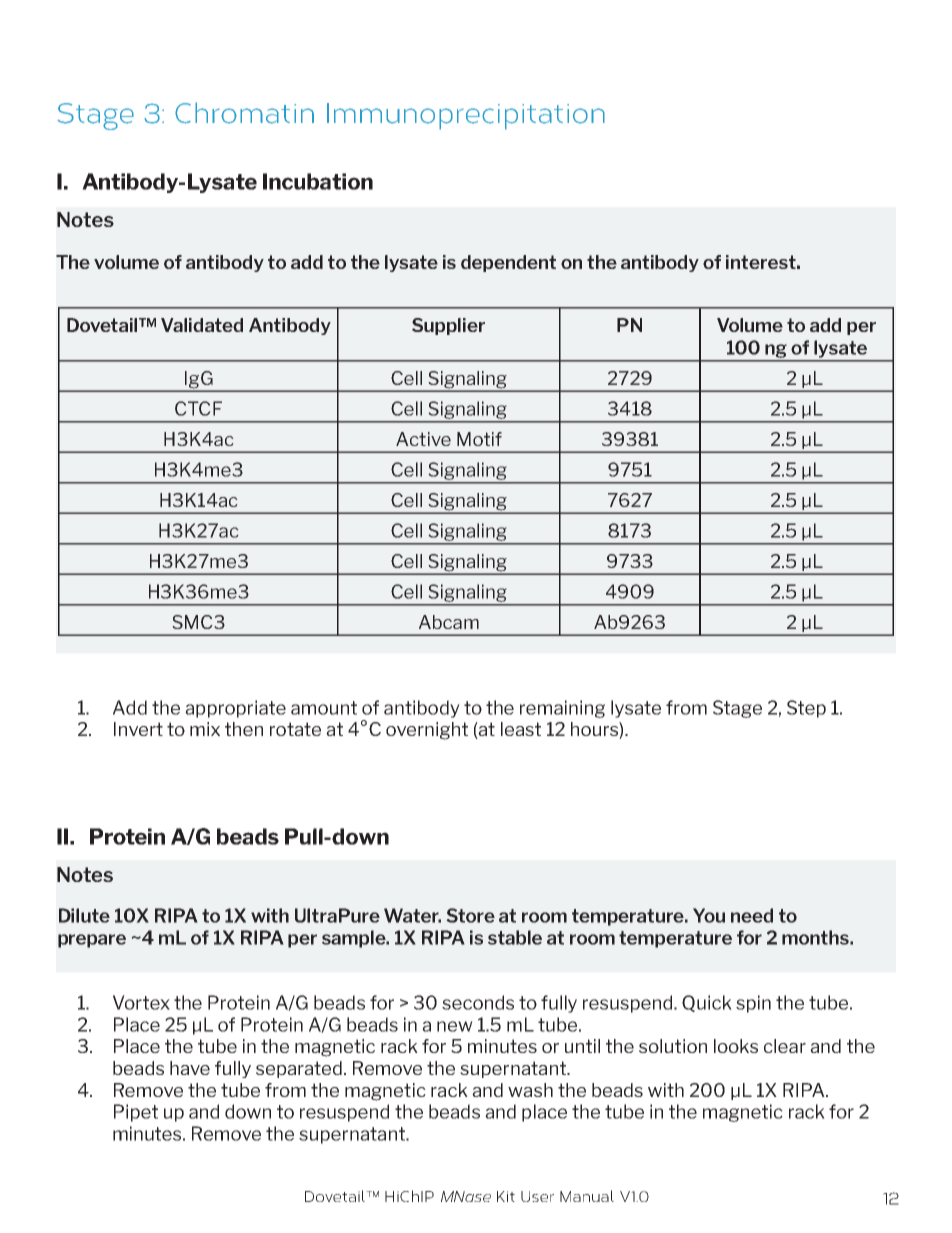 The width and height of the page is (952, 1233). Describe the element at coordinates (508, 263) in the page. I see `dependent` at that location.
